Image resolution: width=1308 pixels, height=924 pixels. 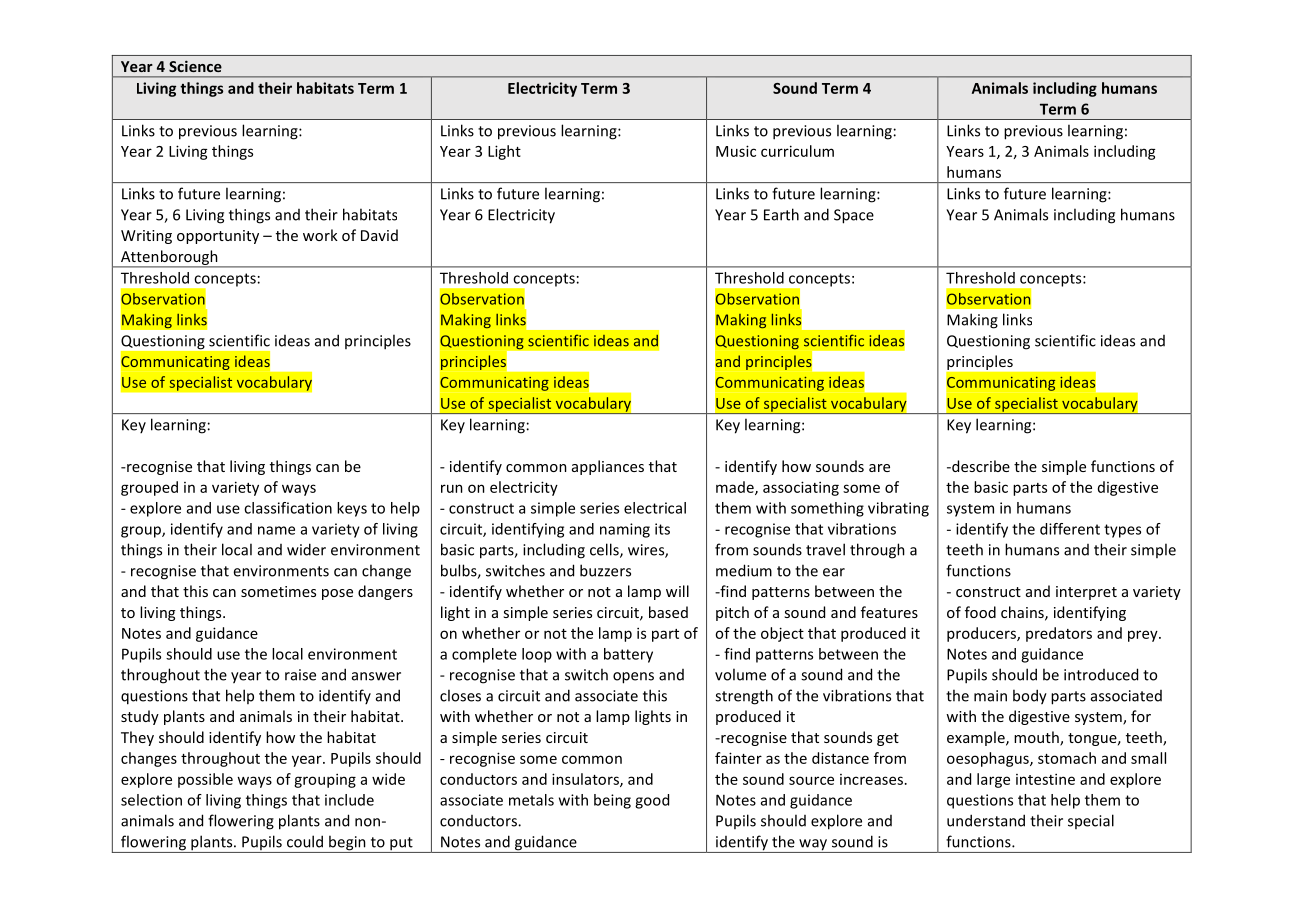 I want to click on will, so click(x=677, y=591).
